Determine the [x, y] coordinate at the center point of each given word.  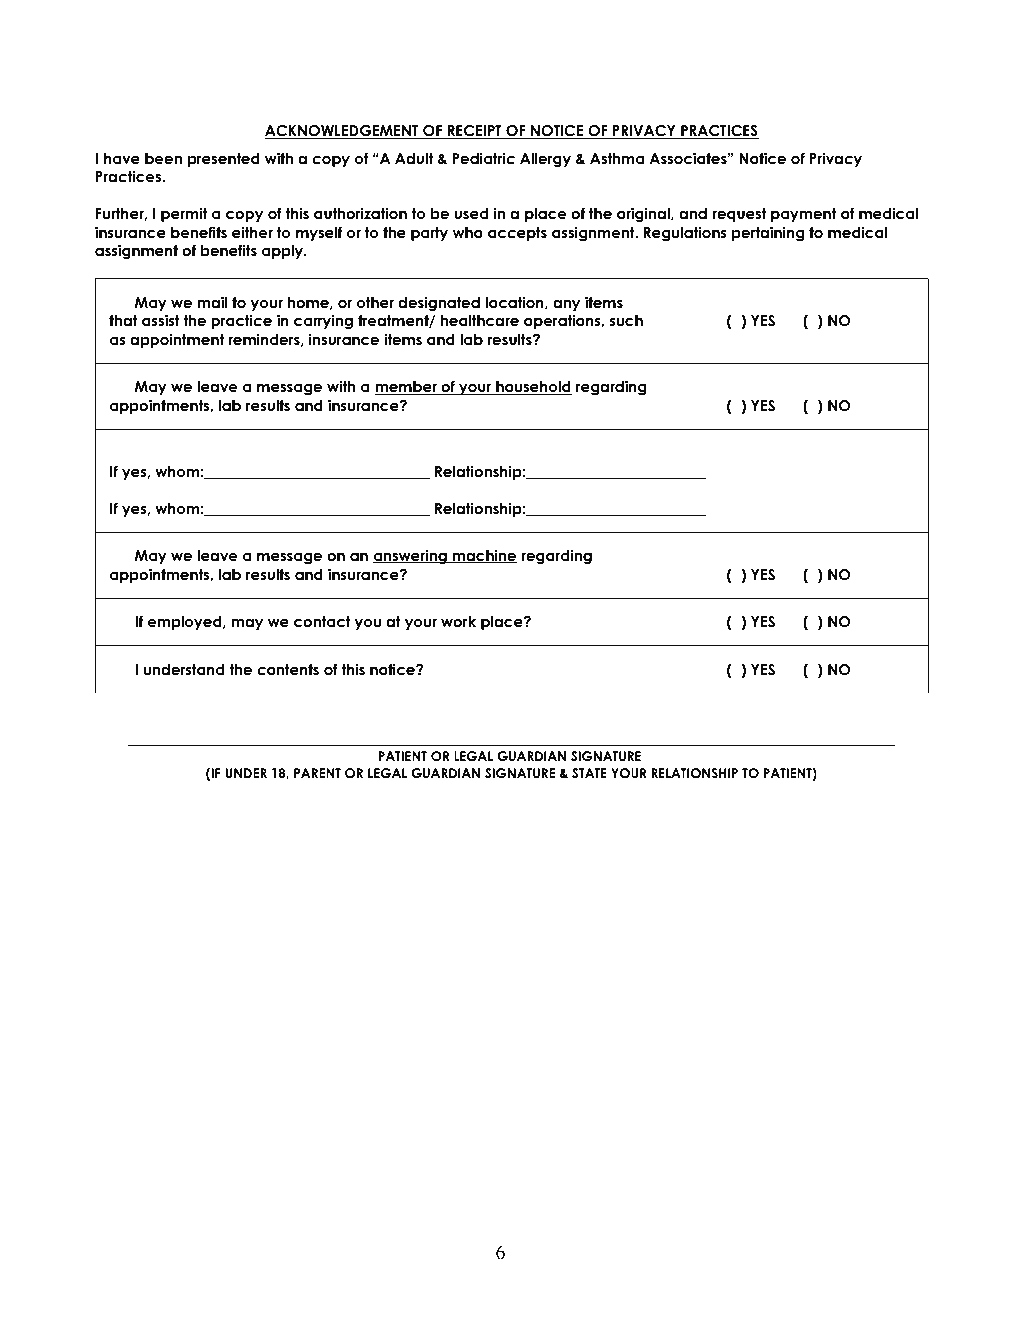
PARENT [317, 773]
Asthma [617, 158]
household [533, 388]
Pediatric [483, 158]
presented [224, 160]
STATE [589, 773]
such [626, 320]
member [407, 388]
